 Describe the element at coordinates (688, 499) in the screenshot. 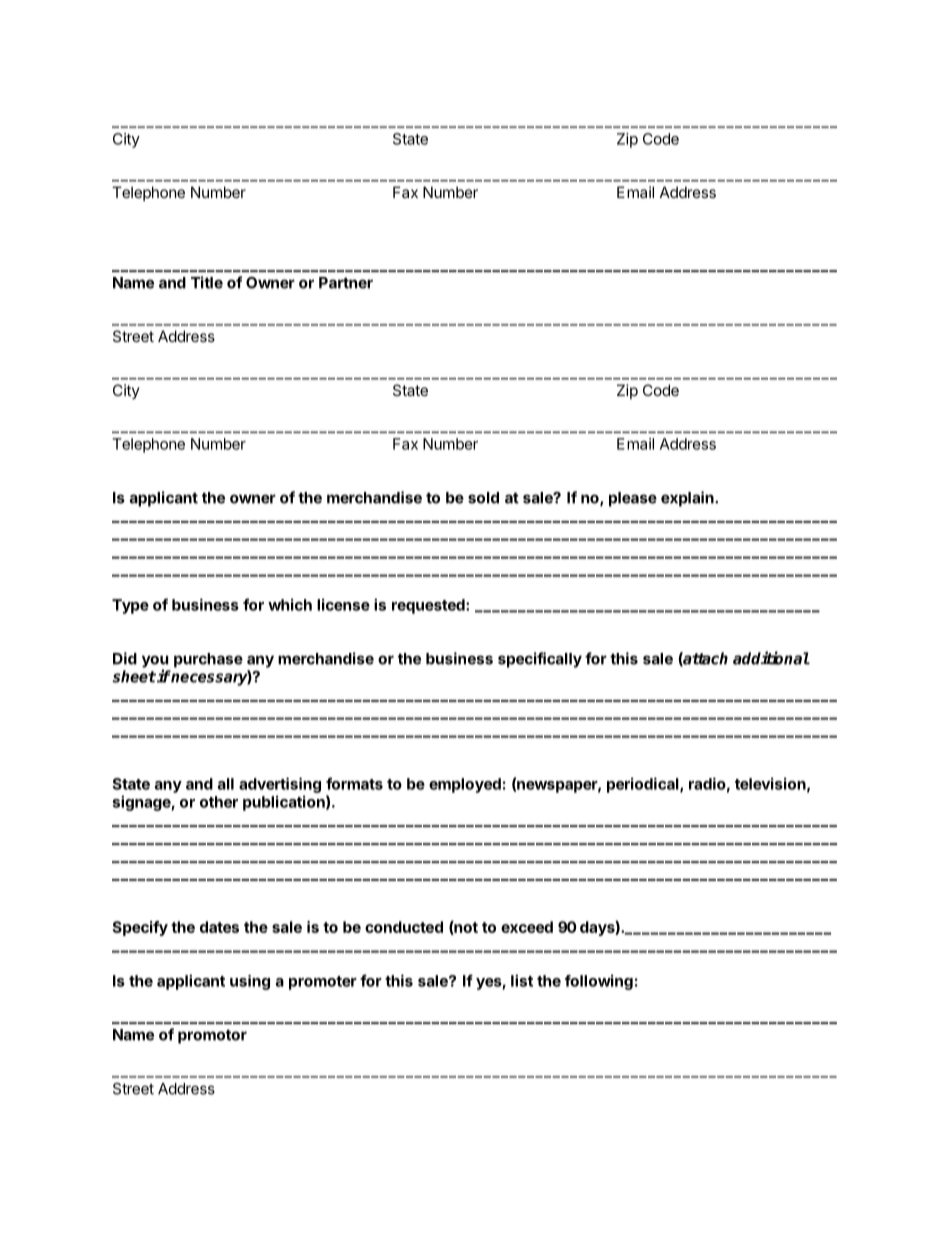

I see `explain` at that location.
